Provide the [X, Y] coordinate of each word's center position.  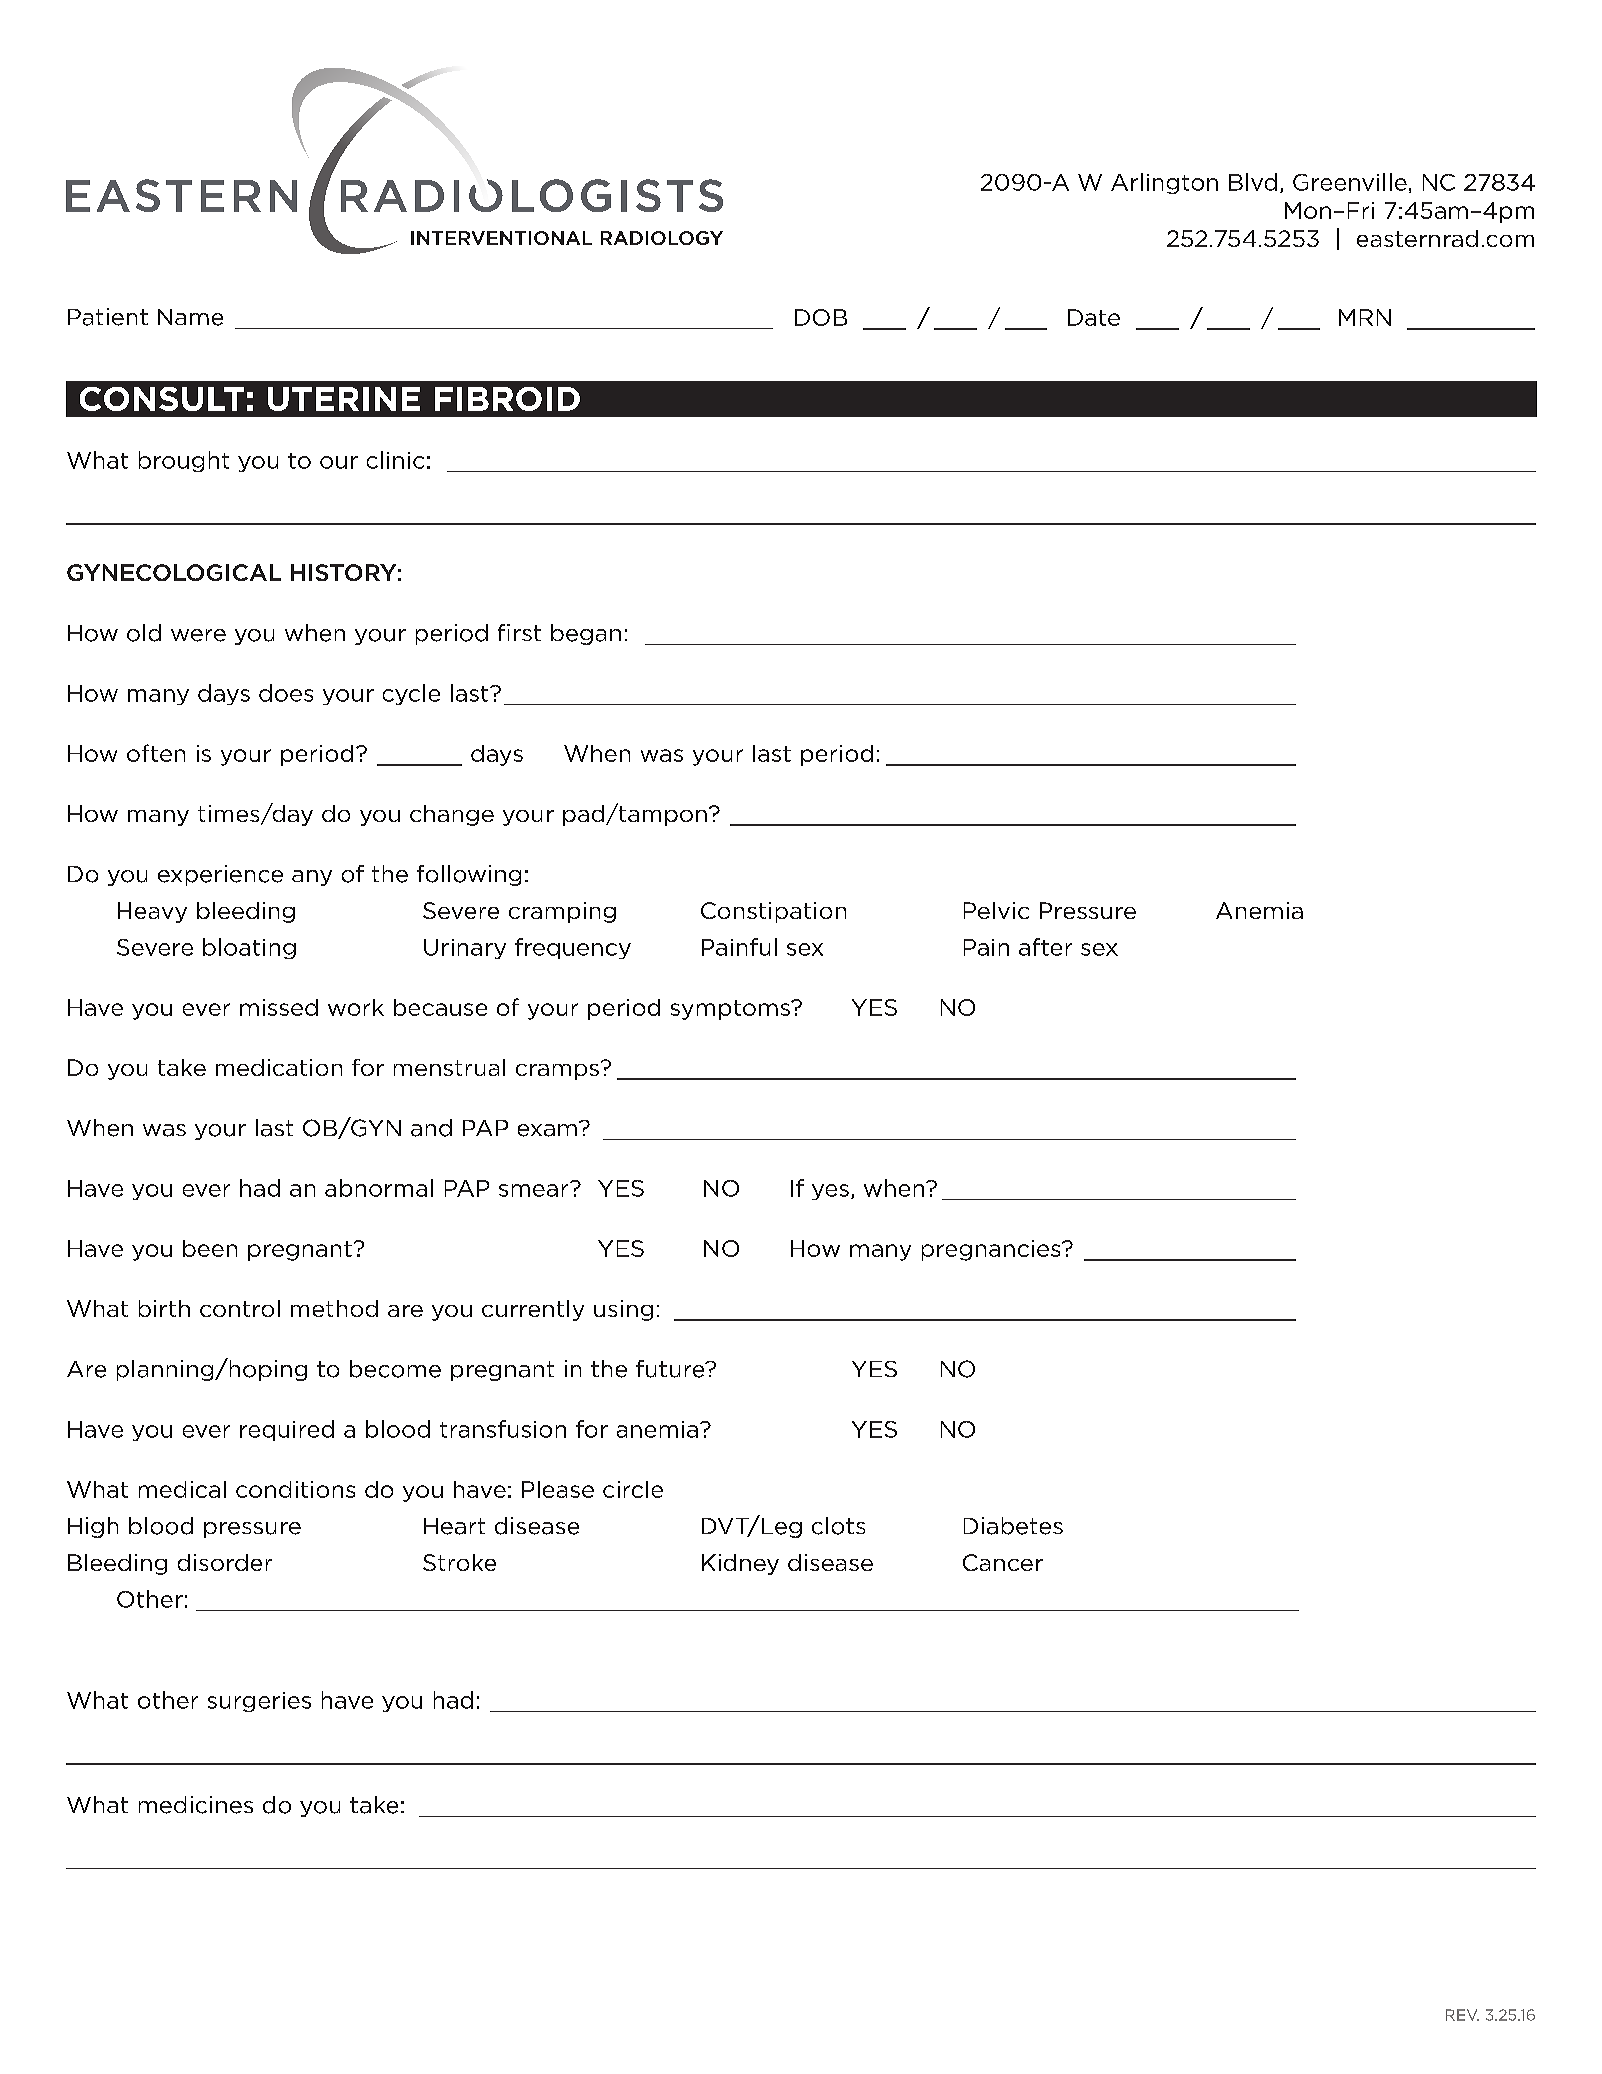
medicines [196, 1805]
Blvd [1253, 182]
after [1045, 947]
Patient [108, 317]
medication [279, 1067]
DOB [821, 317]
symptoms [731, 1010]
